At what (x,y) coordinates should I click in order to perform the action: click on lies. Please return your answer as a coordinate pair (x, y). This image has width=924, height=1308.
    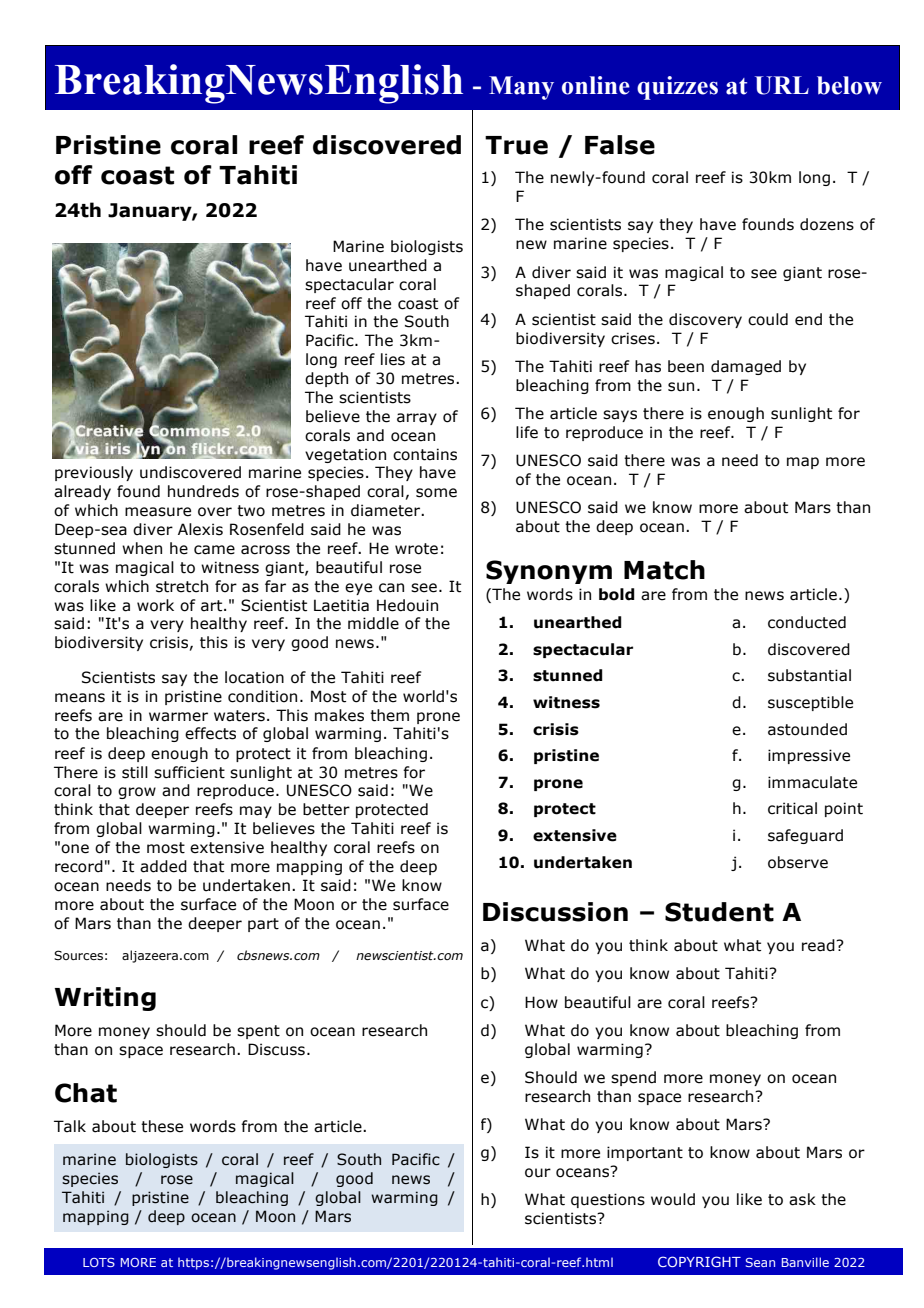
    Looking at the image, I should click on (393, 359).
